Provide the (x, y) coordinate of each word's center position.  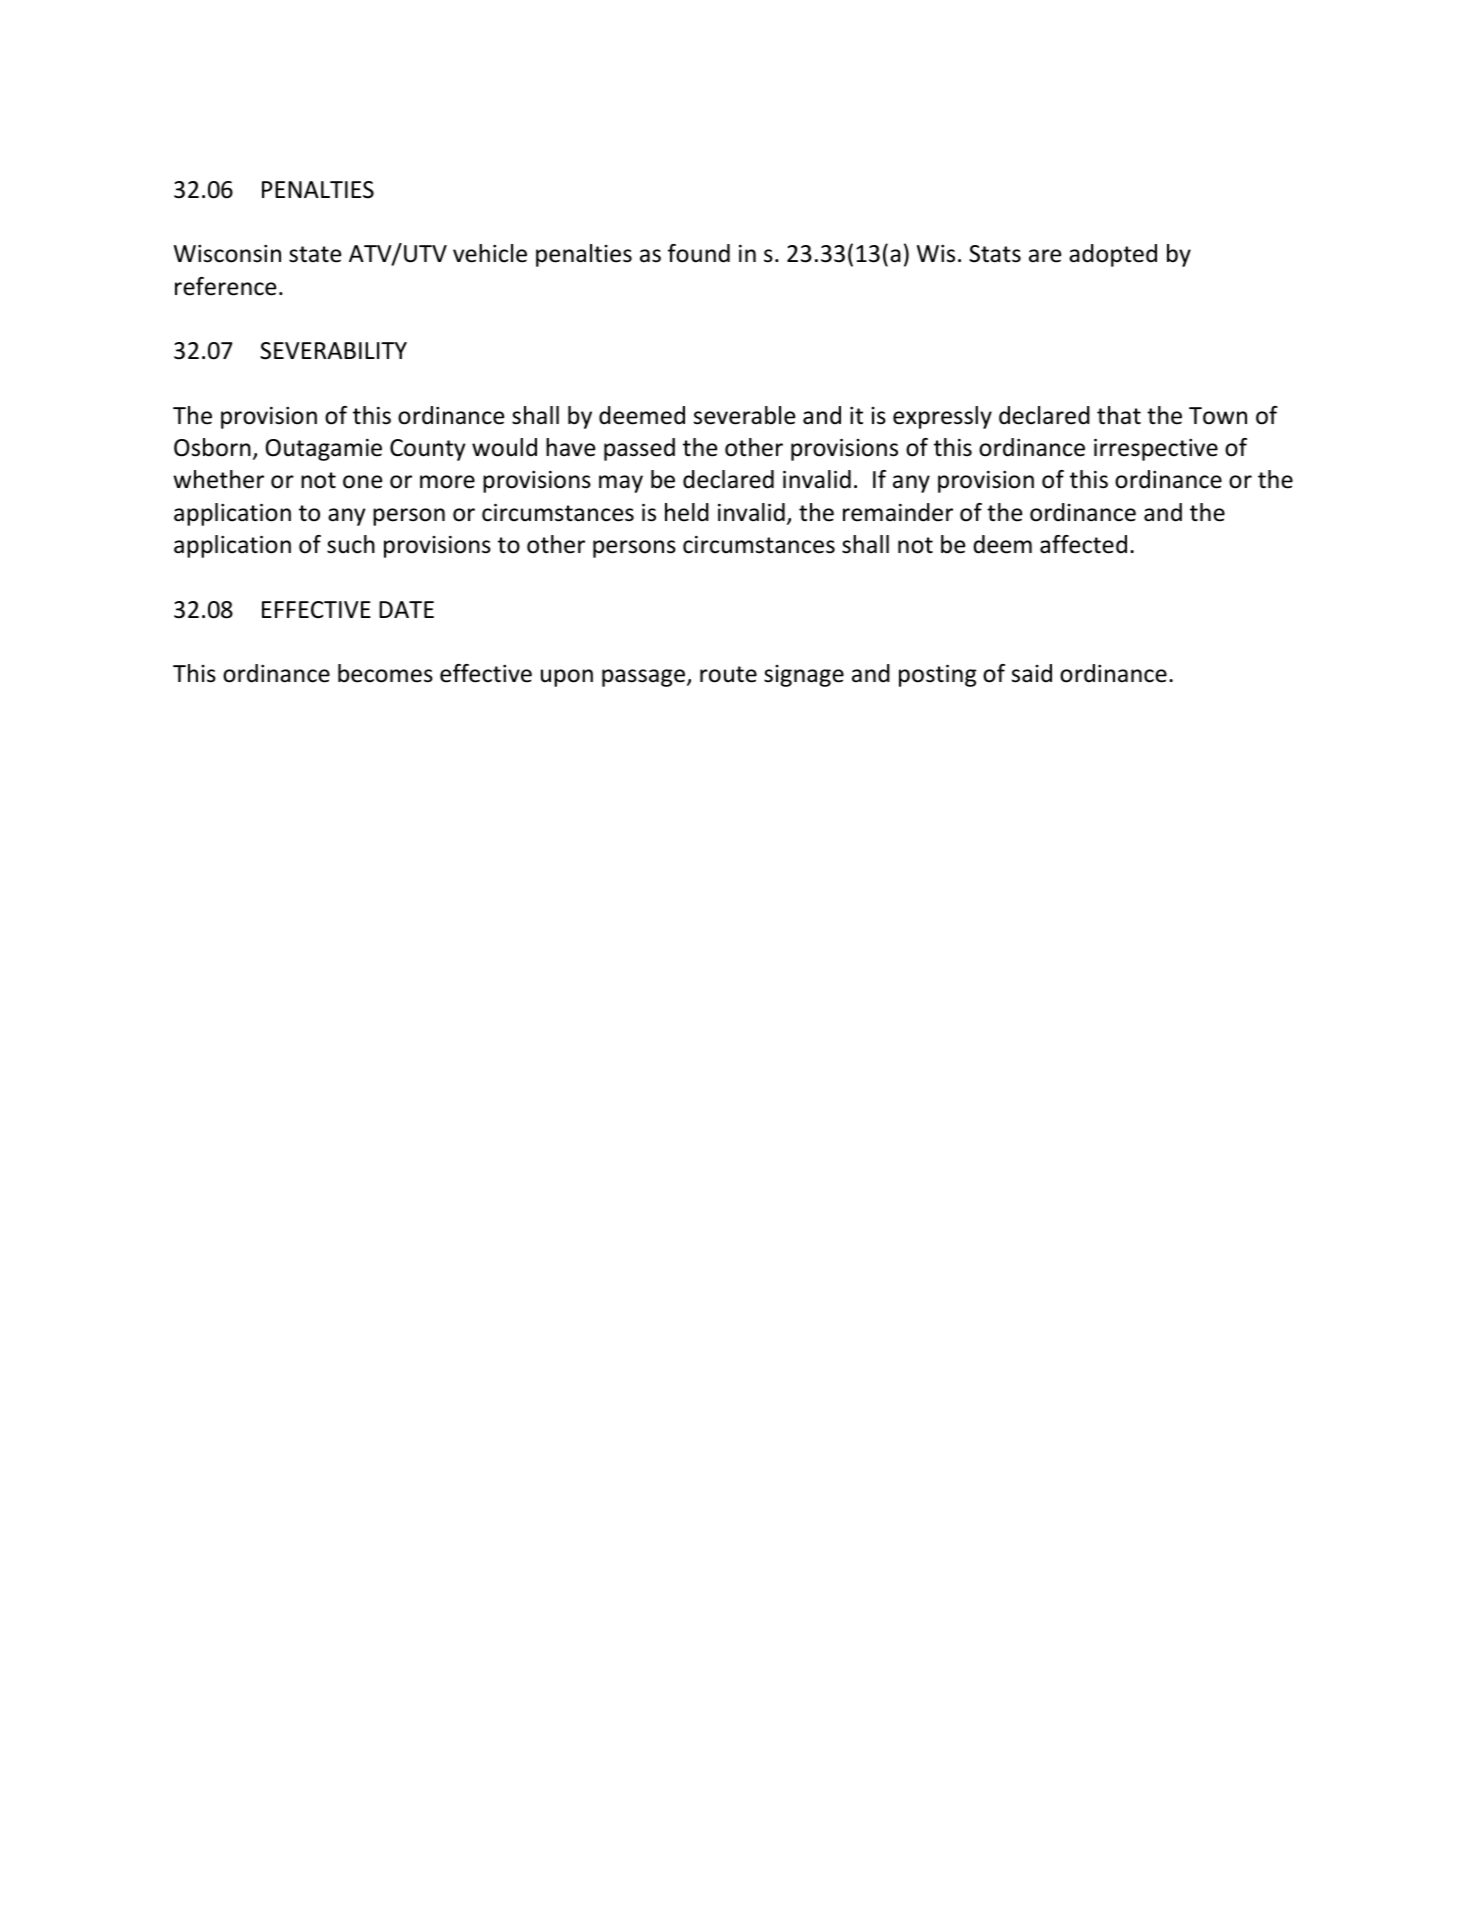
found (699, 253)
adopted (1113, 255)
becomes (385, 673)
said (1032, 673)
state (315, 254)
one (362, 482)
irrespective (1156, 450)
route (728, 674)
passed (639, 449)
